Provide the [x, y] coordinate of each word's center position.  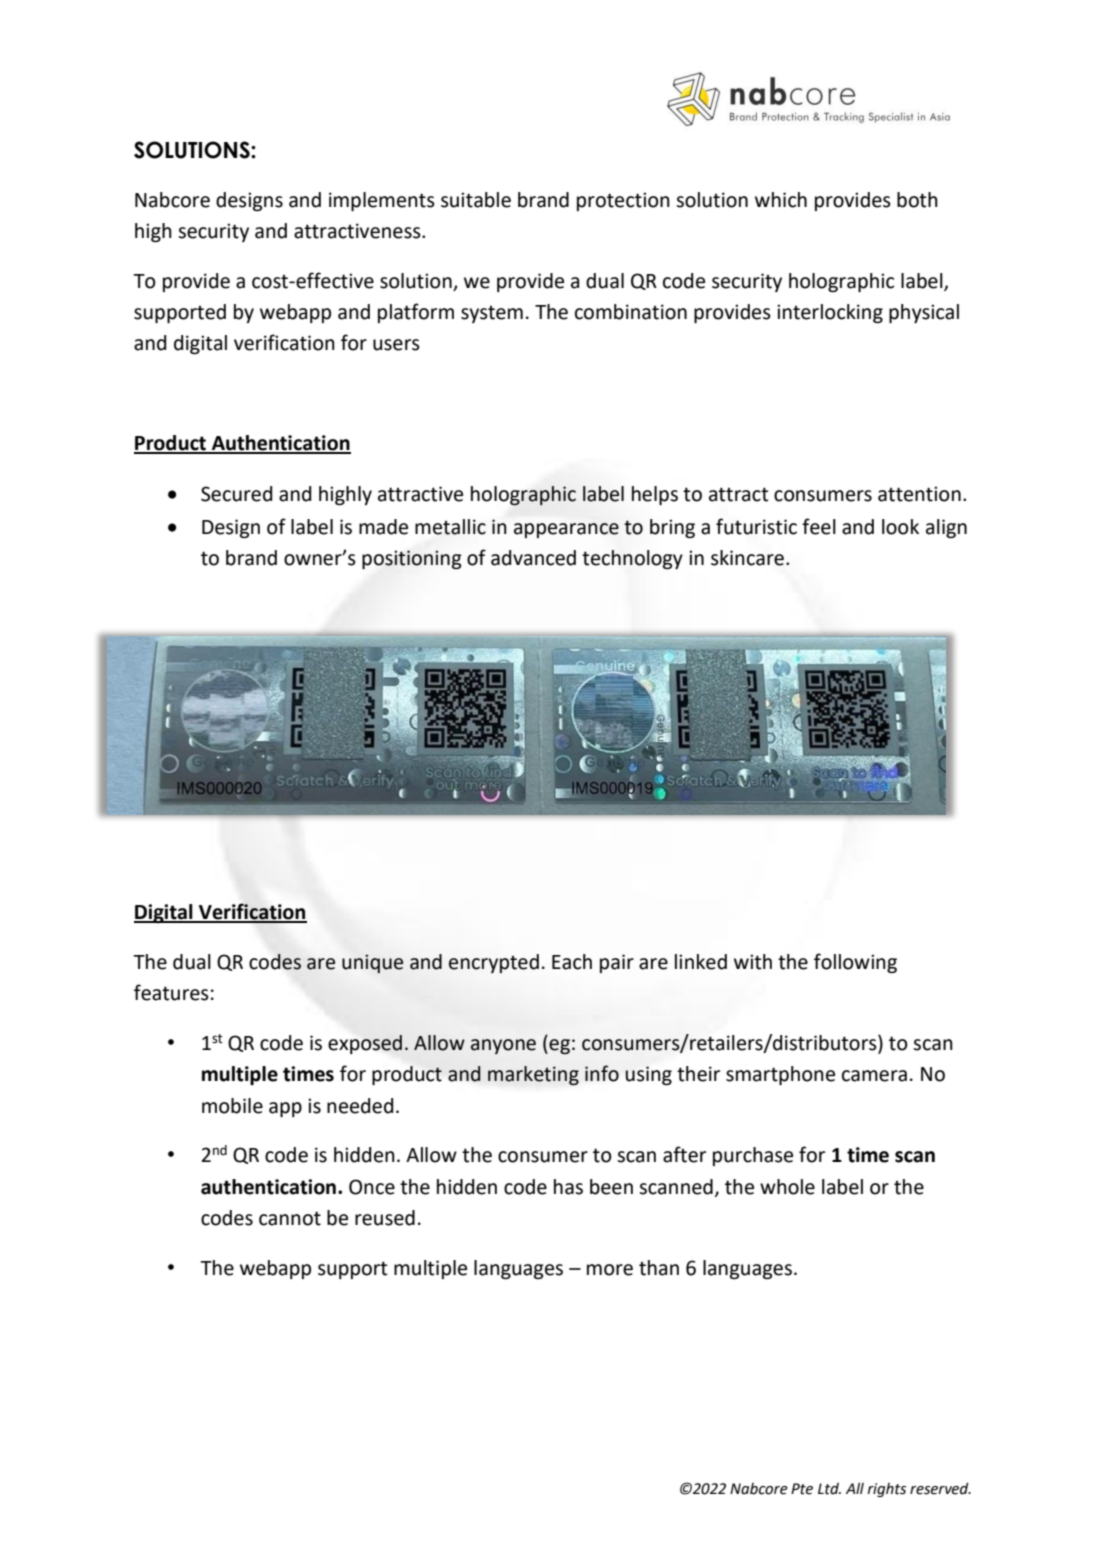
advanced [533, 558]
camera [874, 1076]
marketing [533, 1075]
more [610, 1270]
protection [623, 201]
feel [819, 526]
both [917, 200]
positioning [412, 559]
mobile [232, 1106]
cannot [290, 1218]
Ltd [829, 1489]
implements [382, 201]
